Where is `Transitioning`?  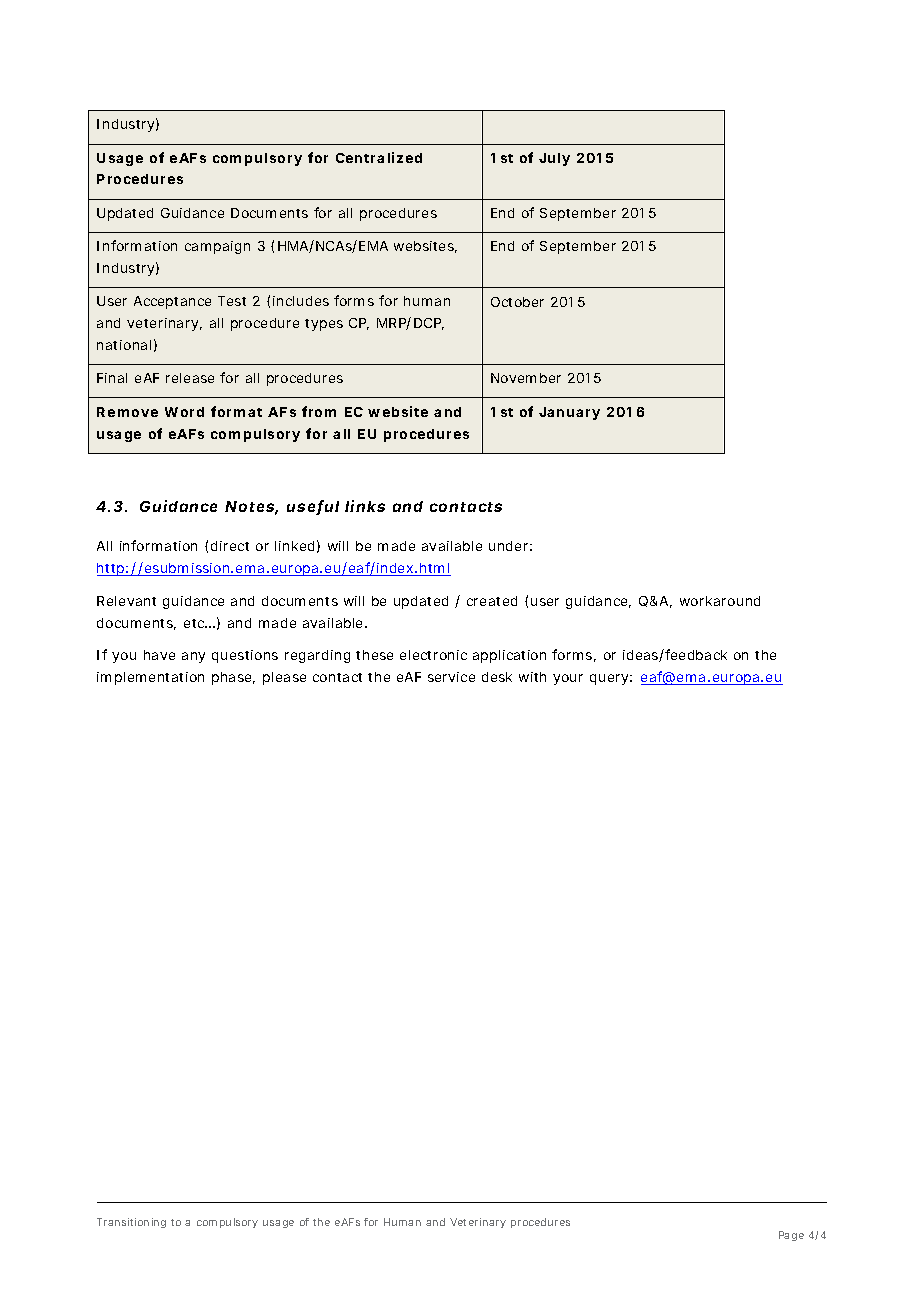 Transitioning is located at coordinates (131, 1223).
